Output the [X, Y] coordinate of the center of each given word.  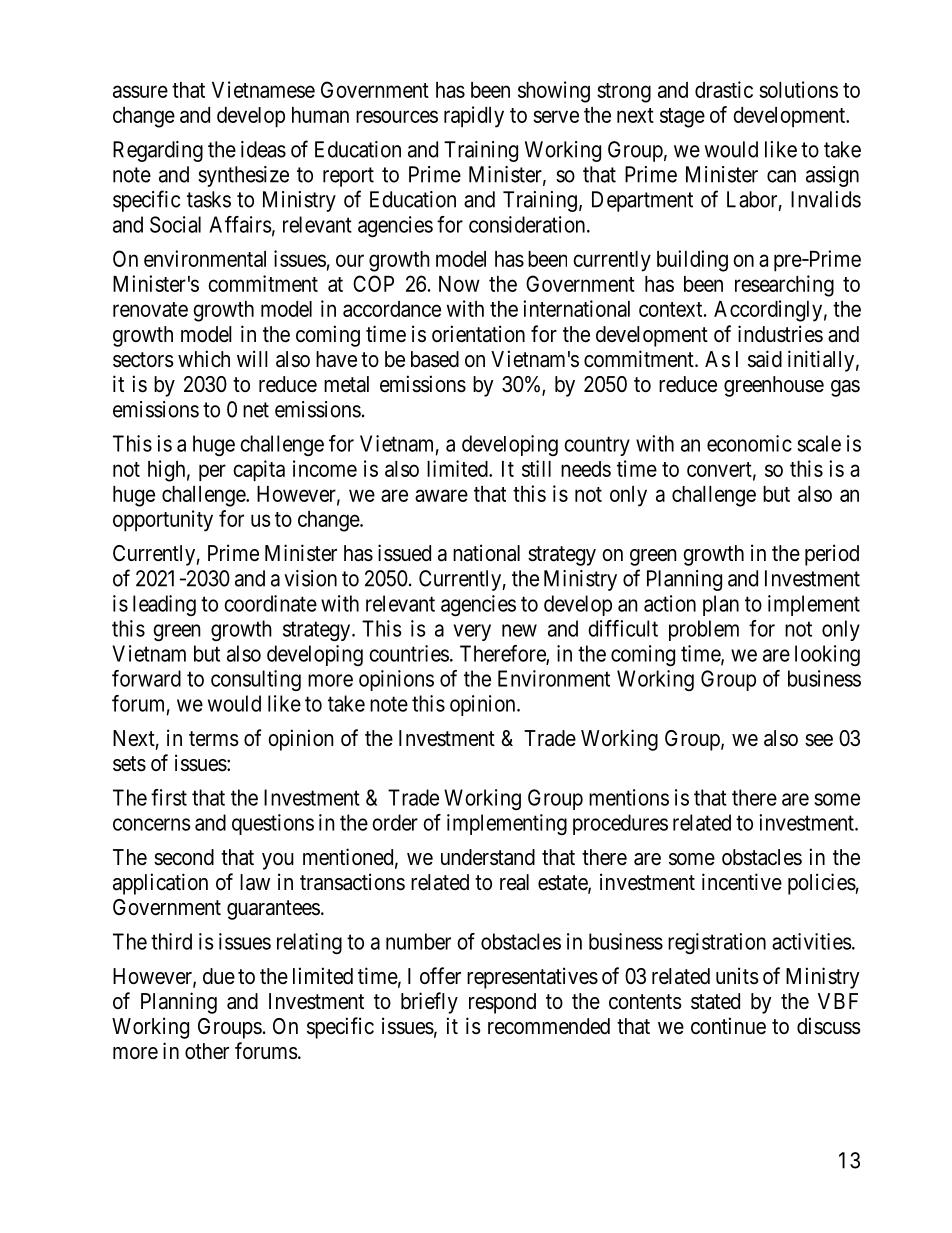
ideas [263, 149]
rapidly [474, 117]
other [207, 1051]
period [832, 555]
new [519, 630]
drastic [724, 89]
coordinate [270, 603]
